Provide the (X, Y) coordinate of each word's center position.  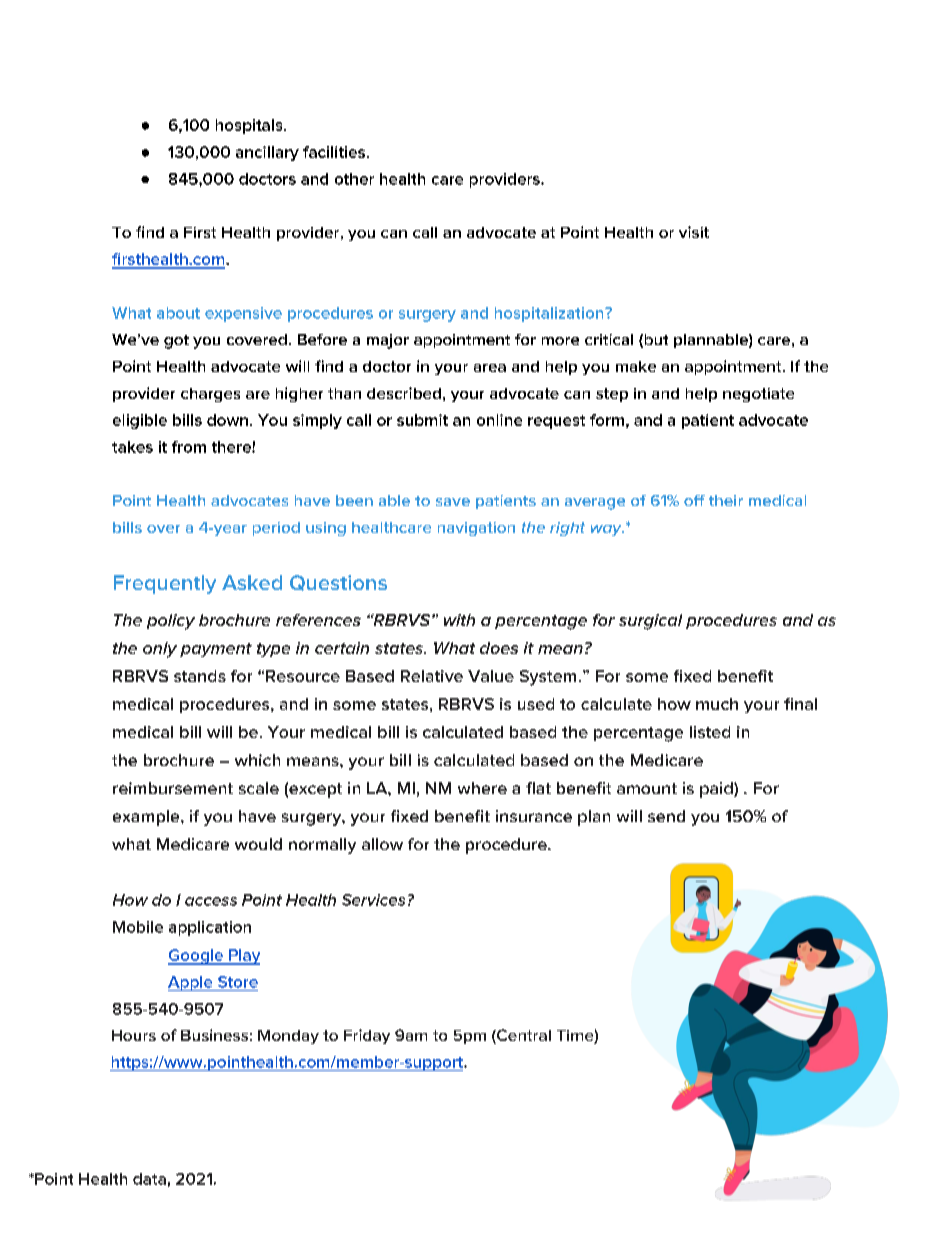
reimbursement (173, 788)
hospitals (250, 126)
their (726, 500)
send (666, 816)
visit (694, 232)
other (354, 179)
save (453, 502)
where (482, 788)
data (149, 1179)
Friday (367, 1036)
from (189, 447)
